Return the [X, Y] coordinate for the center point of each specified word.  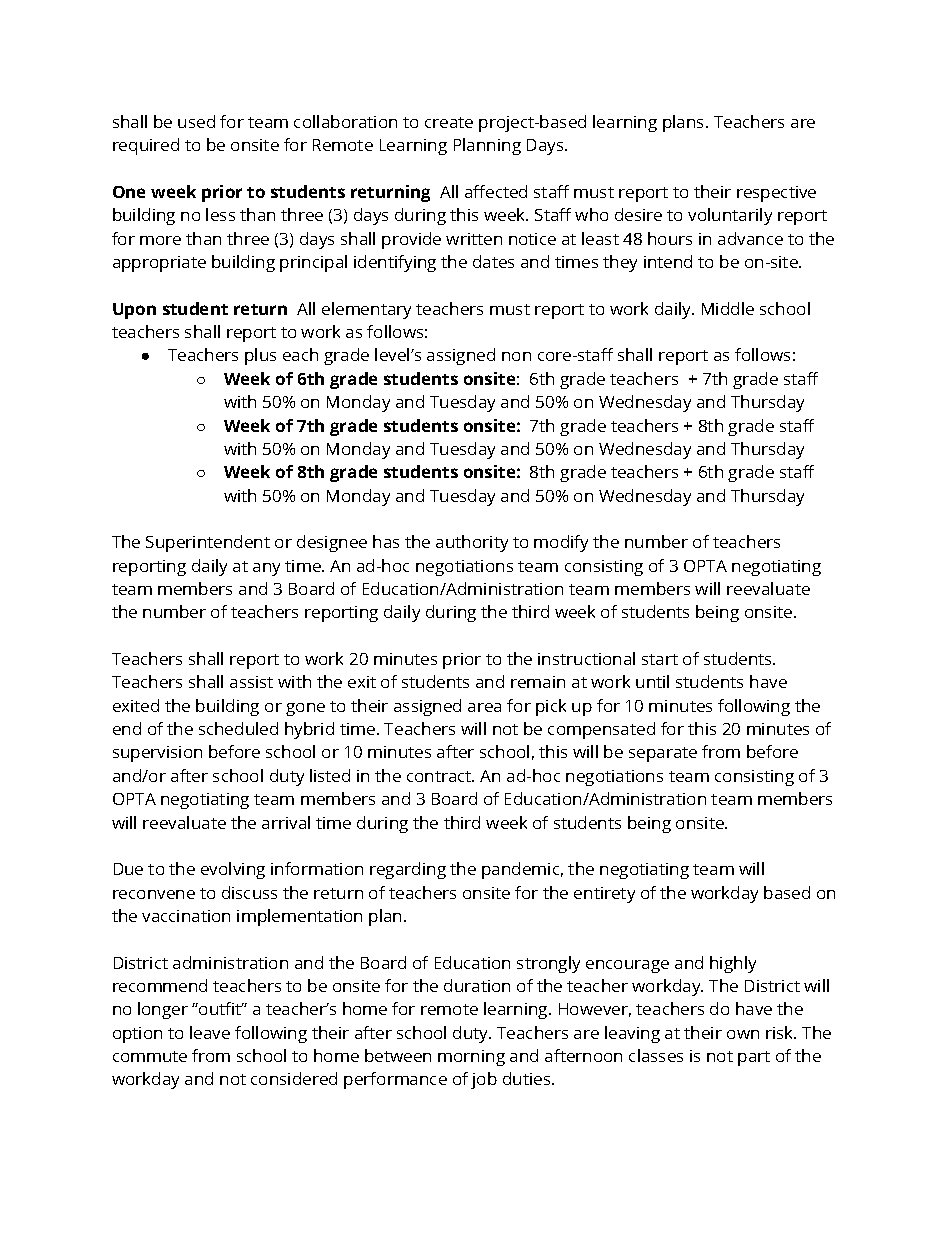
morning [471, 1058]
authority [472, 543]
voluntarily [730, 216]
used [196, 121]
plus [260, 356]
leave [210, 1032]
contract [440, 776]
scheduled [238, 728]
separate [663, 754]
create [449, 122]
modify [561, 543]
